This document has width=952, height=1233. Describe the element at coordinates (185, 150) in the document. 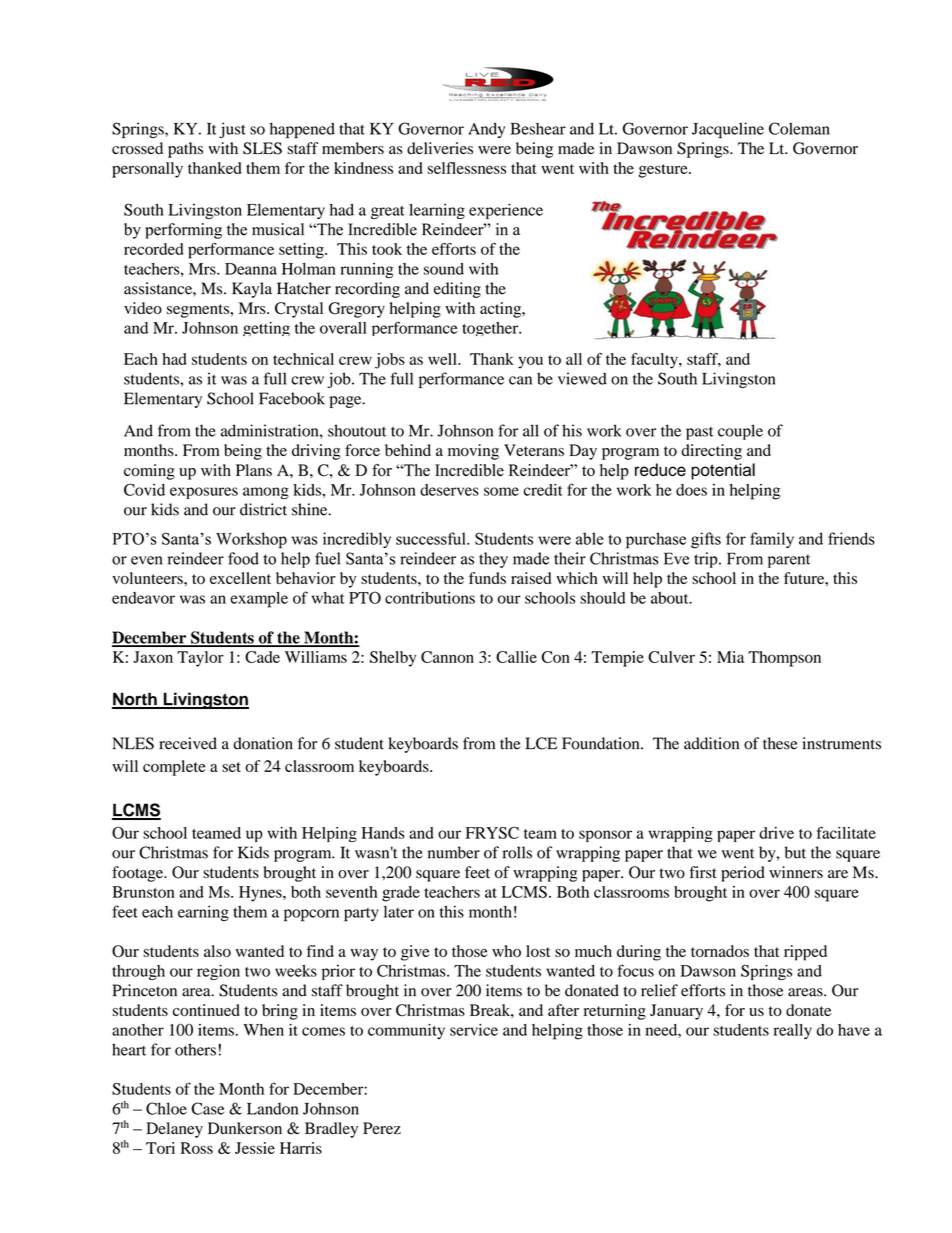

I see `paths` at that location.
